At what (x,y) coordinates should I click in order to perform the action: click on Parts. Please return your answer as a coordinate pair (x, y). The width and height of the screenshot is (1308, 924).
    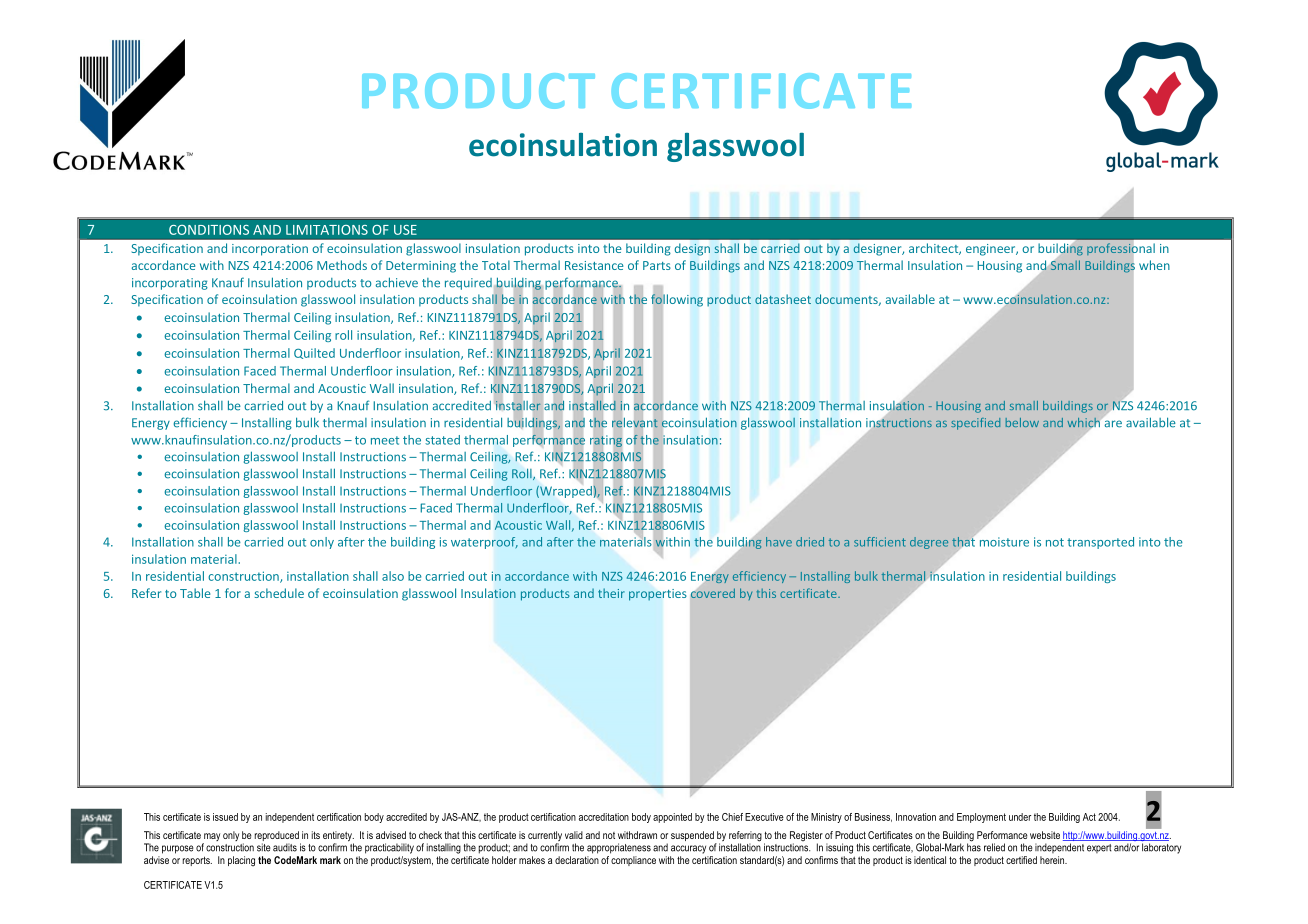
    Looking at the image, I should click on (657, 265).
